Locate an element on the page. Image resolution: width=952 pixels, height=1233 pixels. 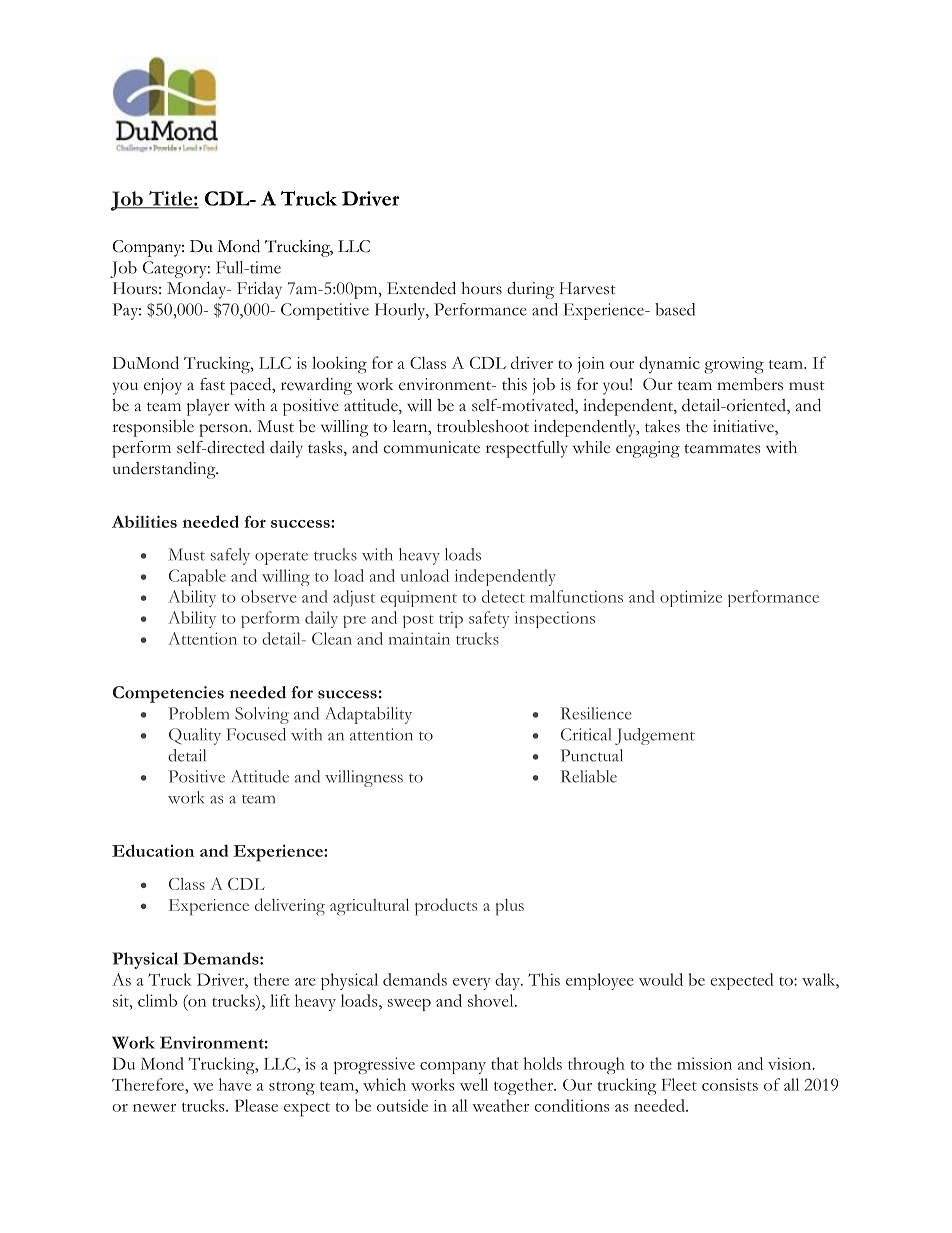
fast is located at coordinates (212, 384).
